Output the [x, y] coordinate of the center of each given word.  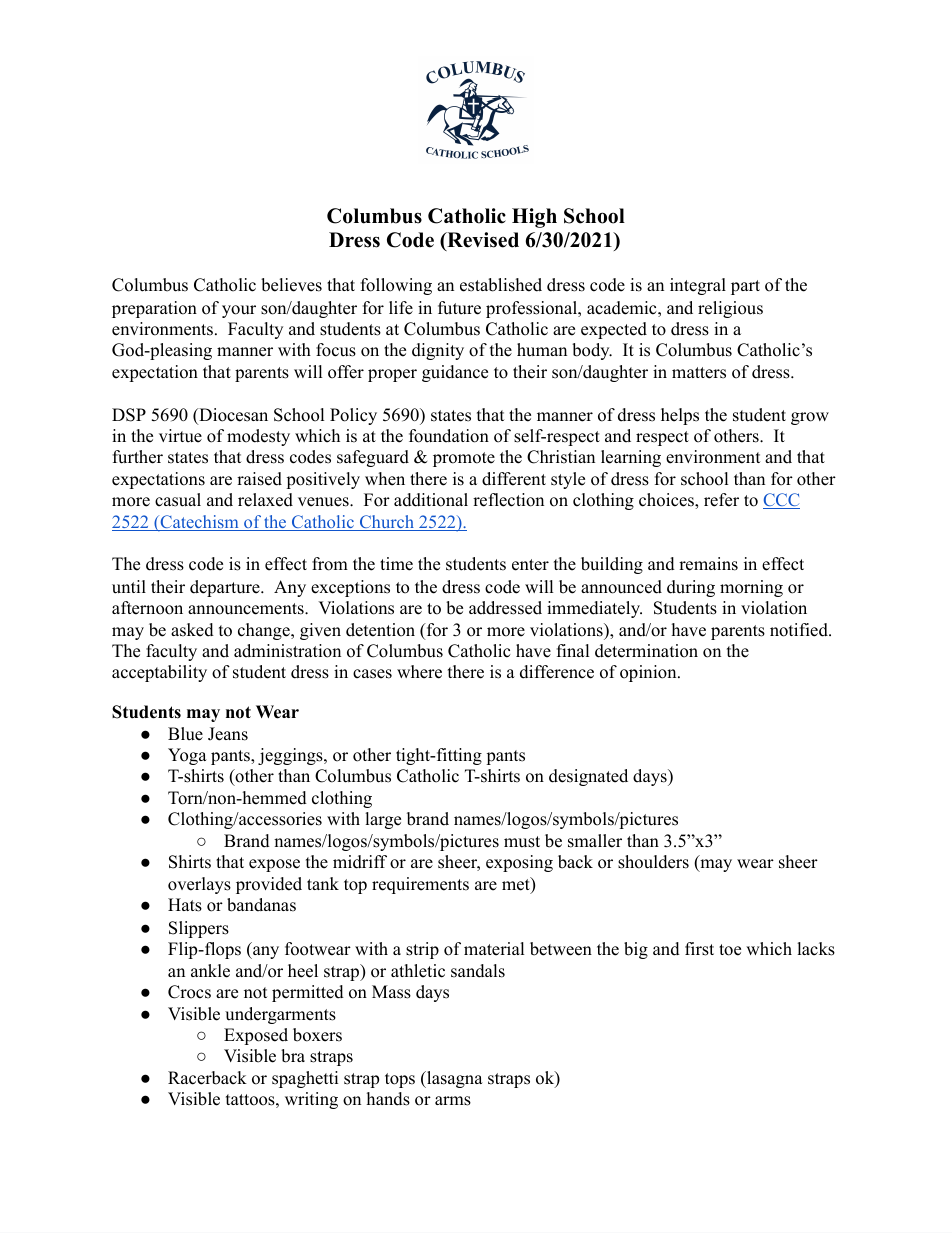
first [699, 949]
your [239, 311]
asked [192, 630]
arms [453, 1101]
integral [698, 286]
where [419, 672]
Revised [482, 241]
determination [646, 651]
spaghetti [305, 1079]
